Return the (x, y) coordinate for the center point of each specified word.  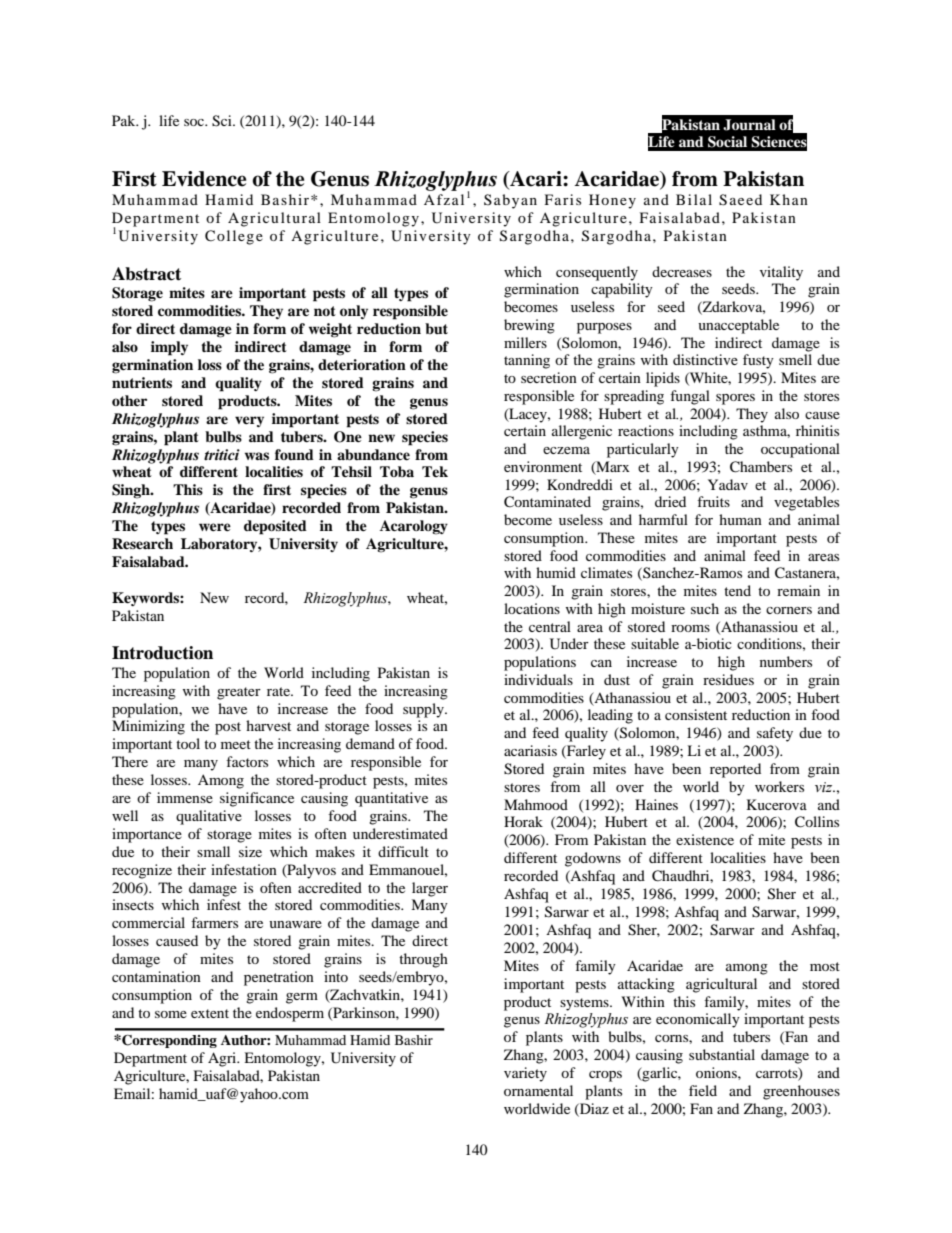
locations (532, 608)
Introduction (162, 653)
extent (210, 1013)
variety (525, 1074)
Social (727, 142)
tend (737, 590)
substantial (722, 1054)
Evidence (204, 179)
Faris (563, 199)
